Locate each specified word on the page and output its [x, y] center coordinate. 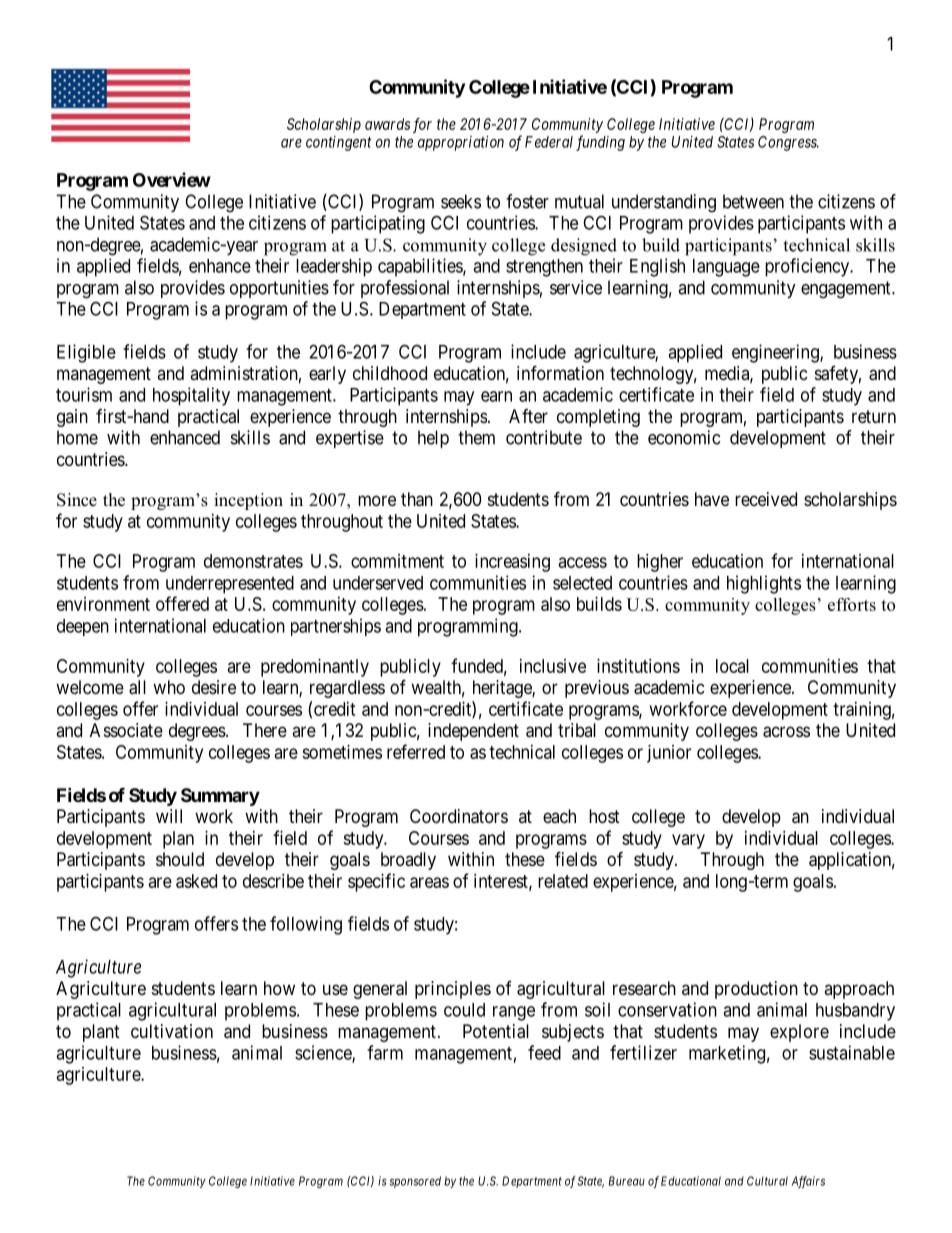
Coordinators [459, 816]
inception [248, 501]
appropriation [461, 143]
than [417, 499]
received [766, 499]
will [169, 816]
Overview [172, 179]
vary [688, 841]
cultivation [172, 1031]
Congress [788, 143]
